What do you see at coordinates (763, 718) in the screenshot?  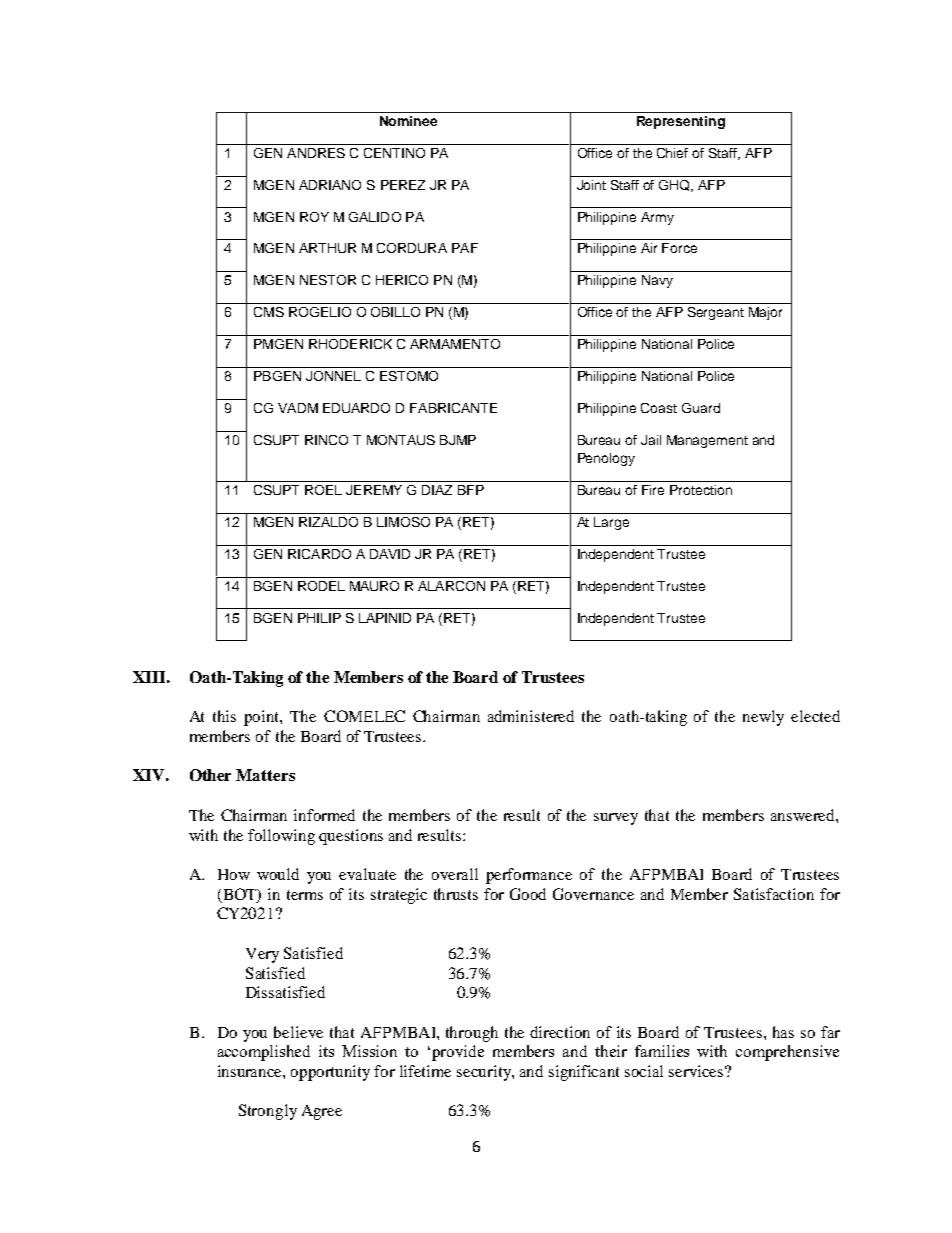 I see `newly` at bounding box center [763, 718].
